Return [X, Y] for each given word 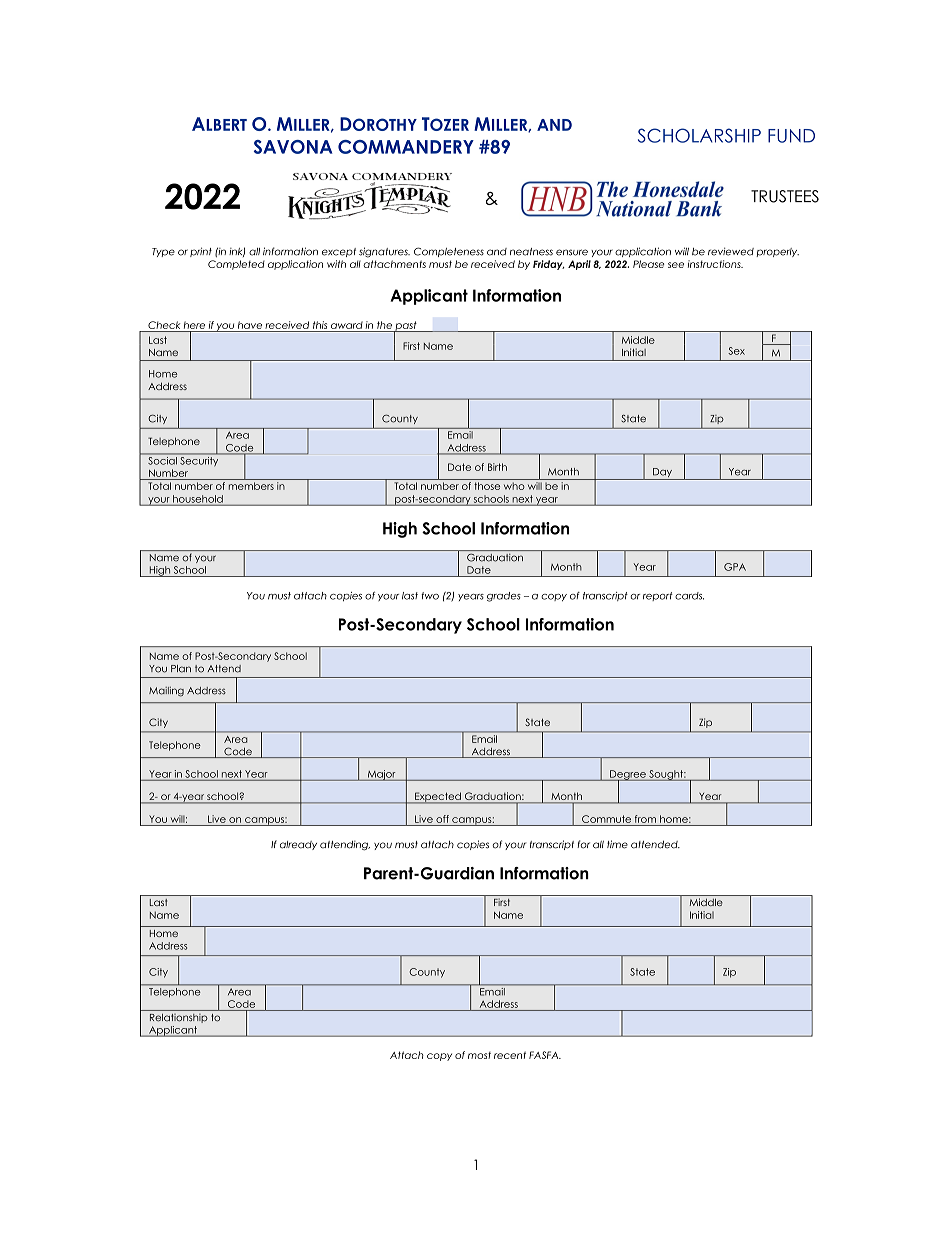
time [617, 844]
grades [504, 597]
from [645, 819]
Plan [181, 669]
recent [510, 1055]
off [442, 819]
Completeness [449, 252]
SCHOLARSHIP [699, 135]
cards [689, 596]
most [479, 1055]
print [201, 252]
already [298, 845]
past [406, 327]
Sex [736, 351]
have [250, 325]
